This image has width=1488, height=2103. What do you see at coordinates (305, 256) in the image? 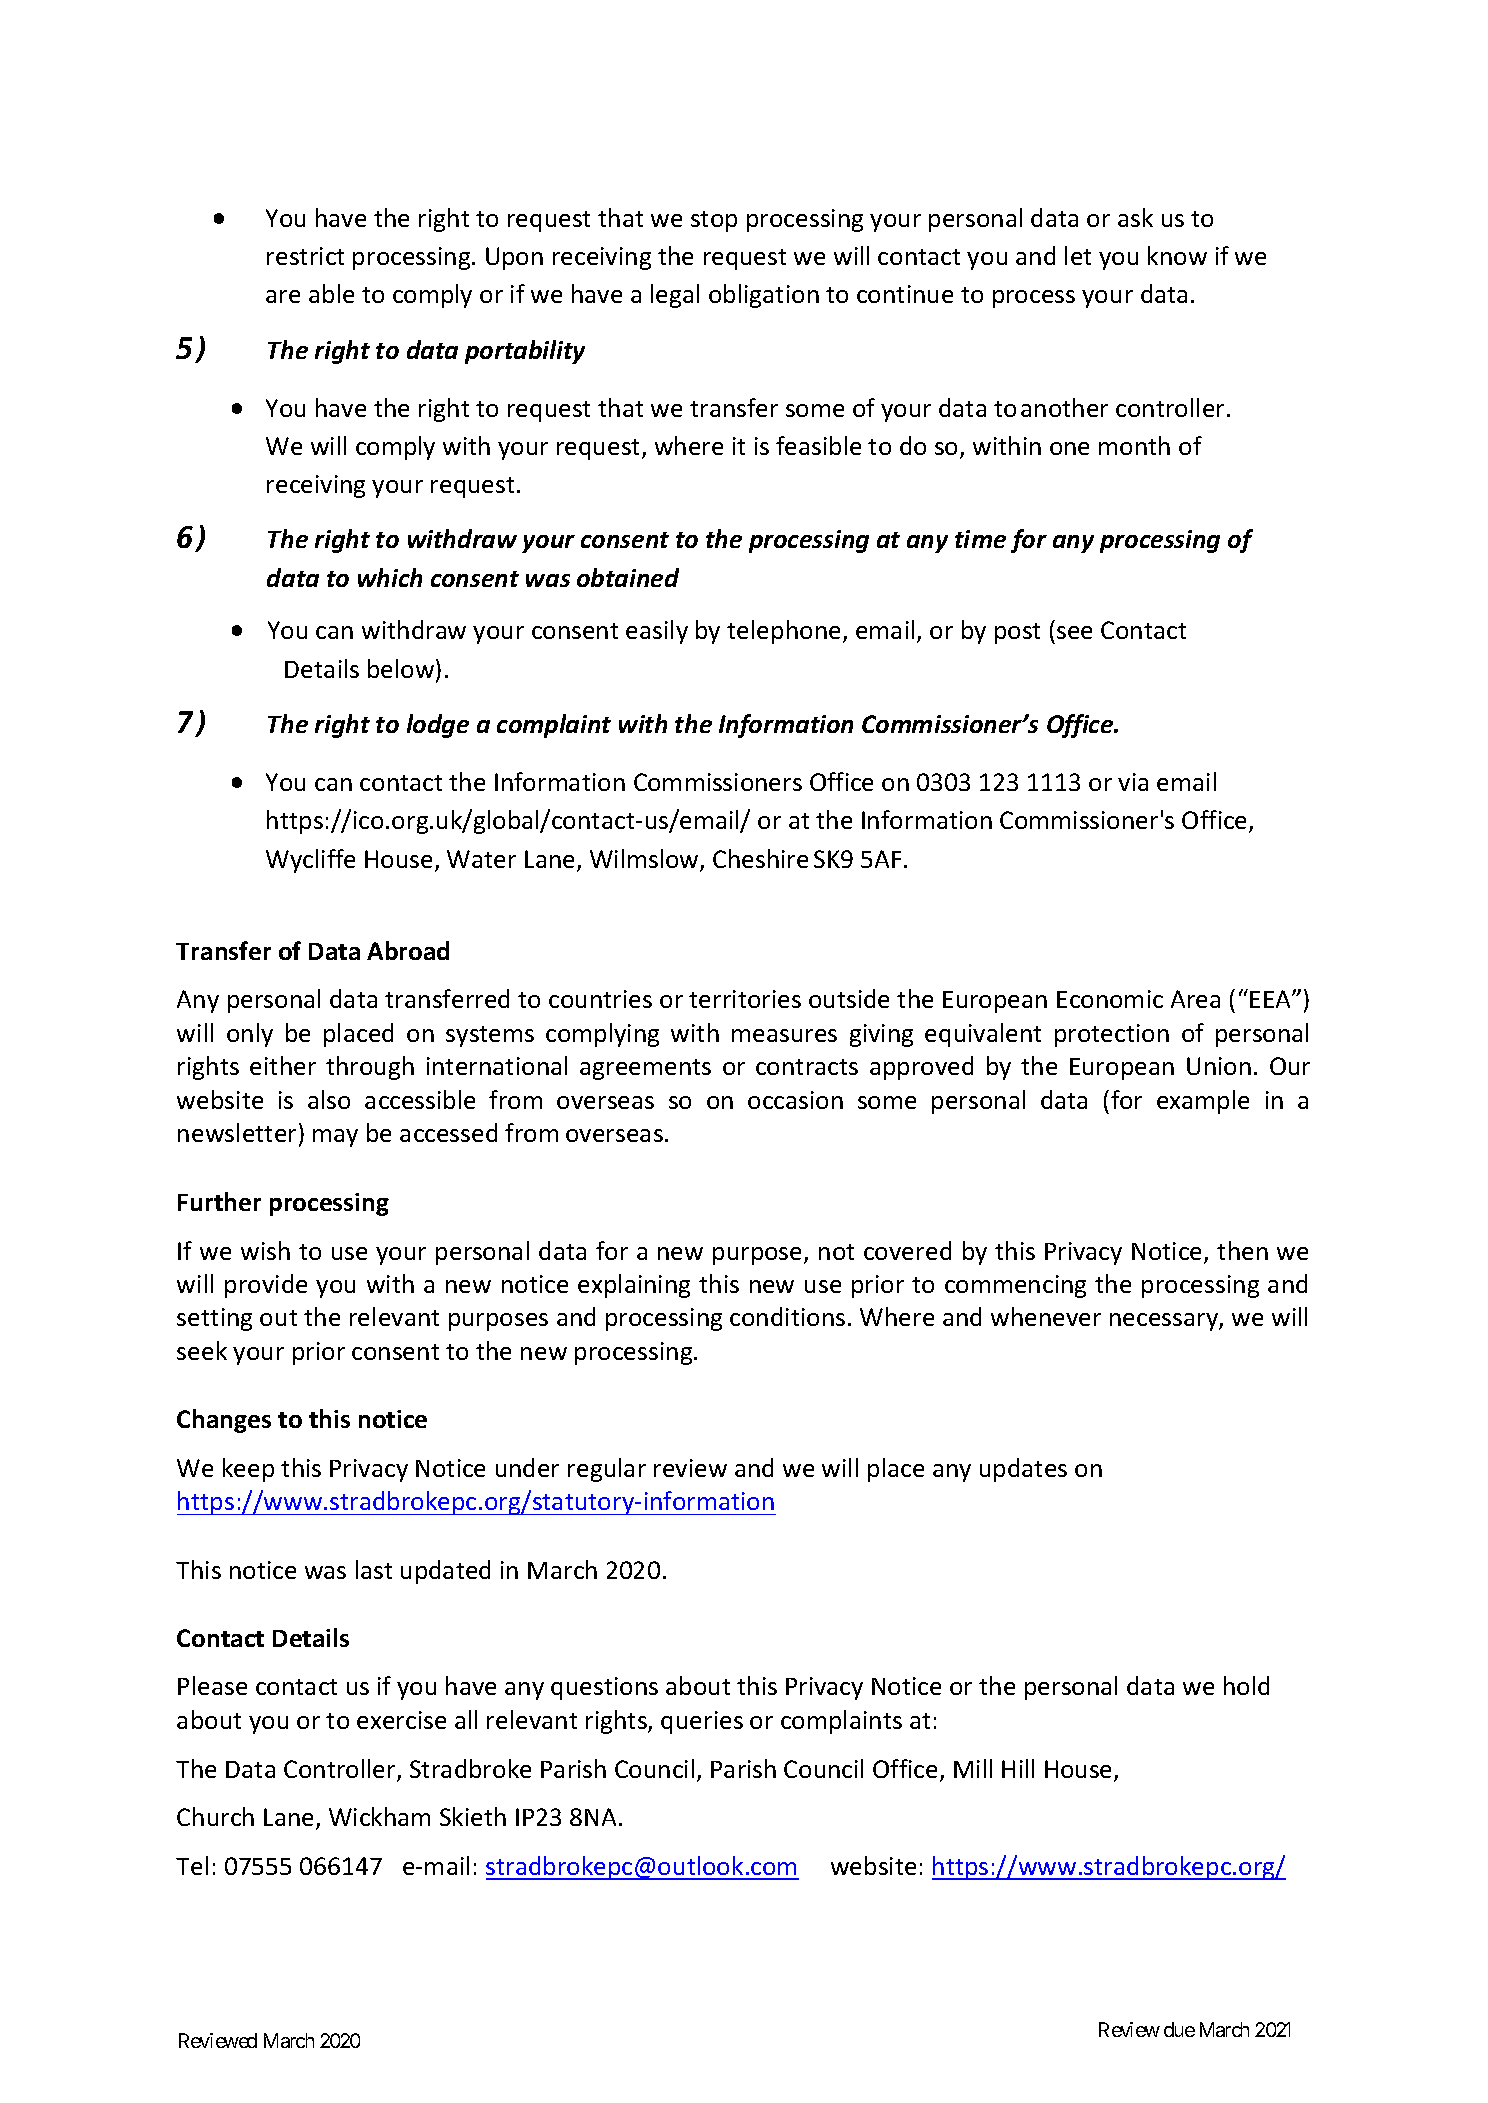
I see `restrict` at bounding box center [305, 256].
